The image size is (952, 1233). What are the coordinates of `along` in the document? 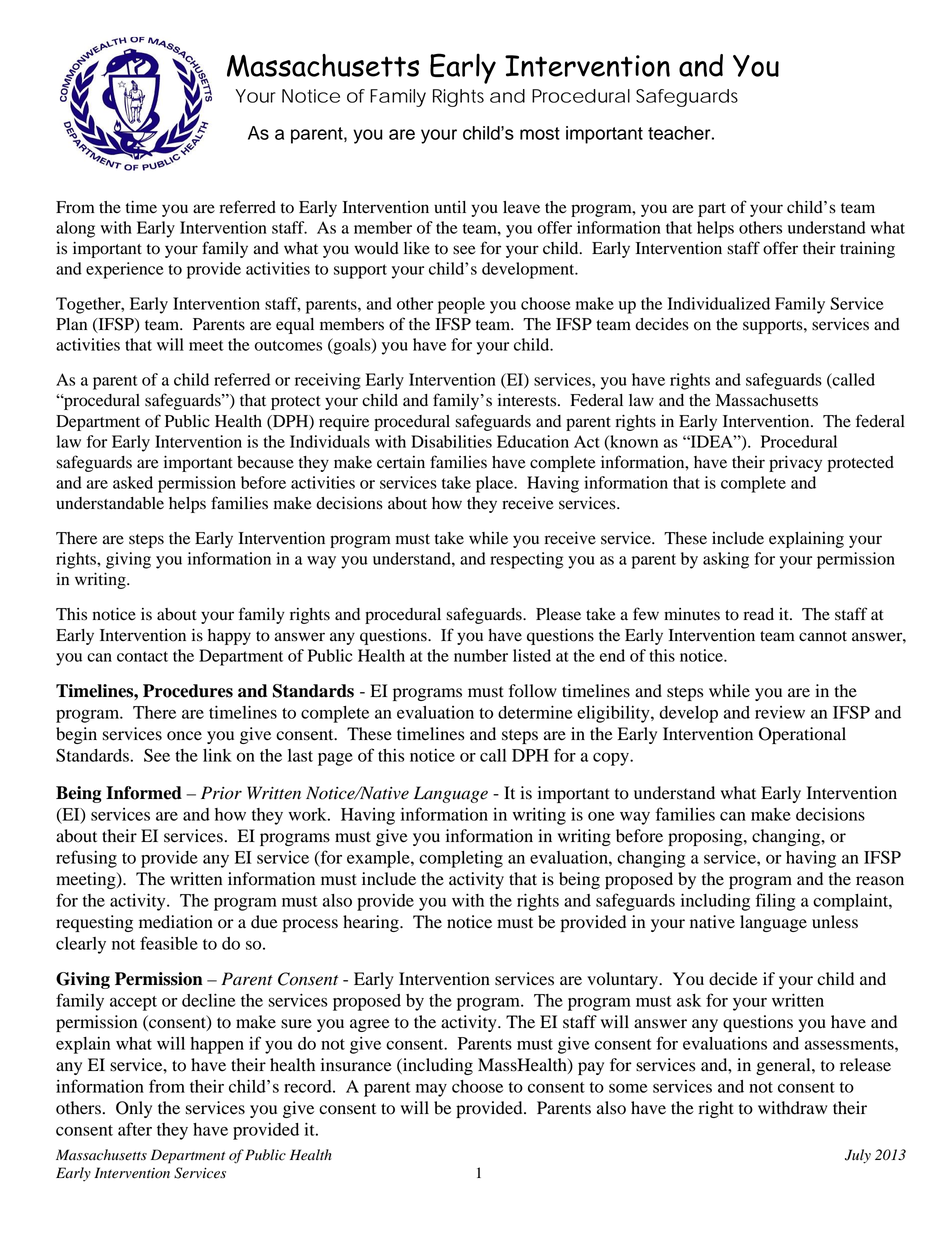 It's located at (75, 229).
